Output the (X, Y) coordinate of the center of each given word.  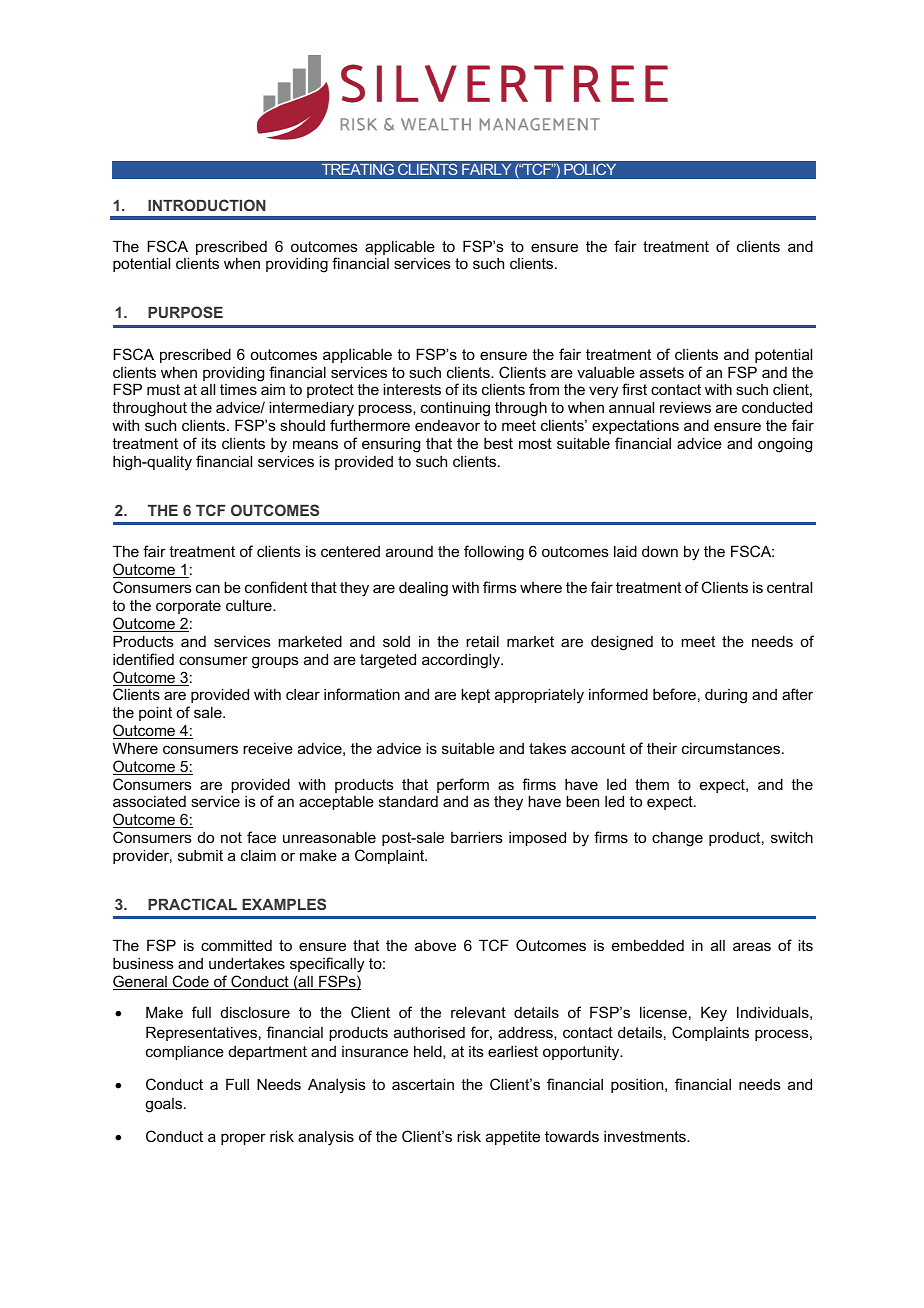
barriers (477, 837)
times (238, 389)
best (498, 443)
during (726, 696)
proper (243, 1139)
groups (275, 662)
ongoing (785, 445)
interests (412, 389)
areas (752, 946)
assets (662, 372)
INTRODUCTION (207, 205)
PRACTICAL (192, 904)
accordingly (462, 661)
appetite (513, 1137)
